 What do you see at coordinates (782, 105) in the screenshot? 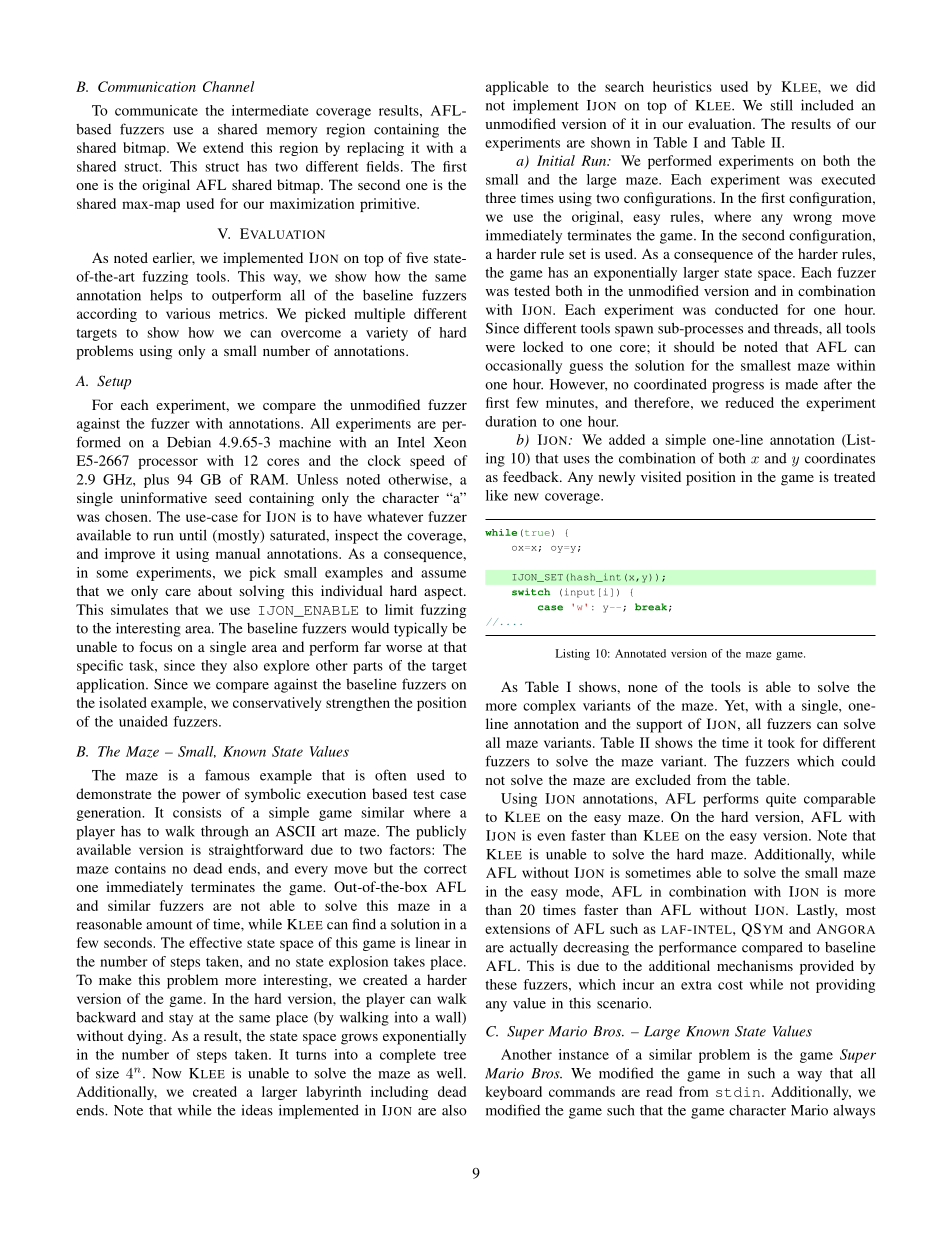
I see `still` at bounding box center [782, 105].
